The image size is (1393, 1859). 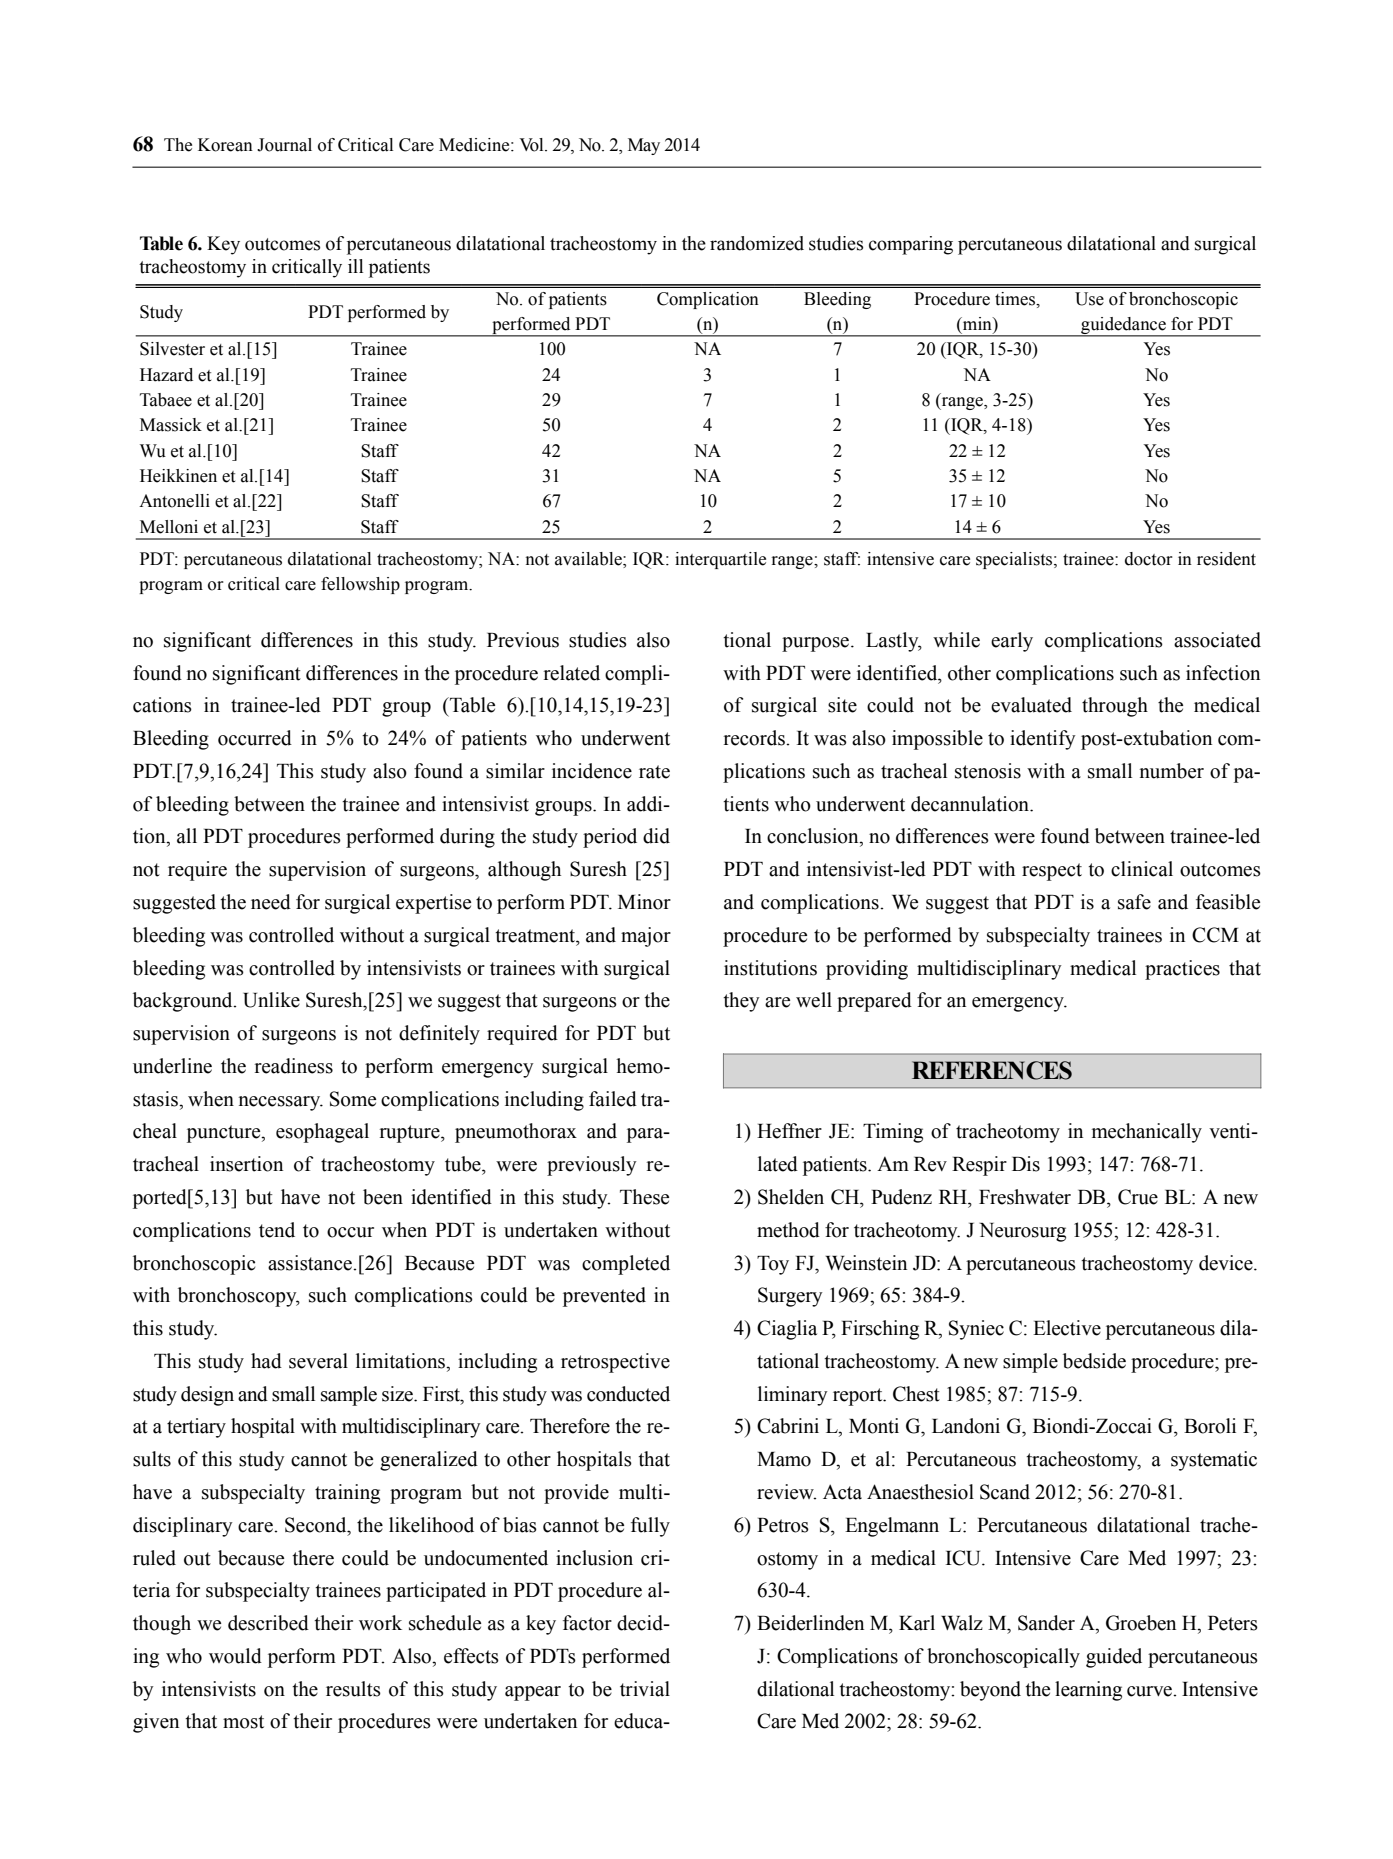 I want to click on May, so click(x=644, y=146).
